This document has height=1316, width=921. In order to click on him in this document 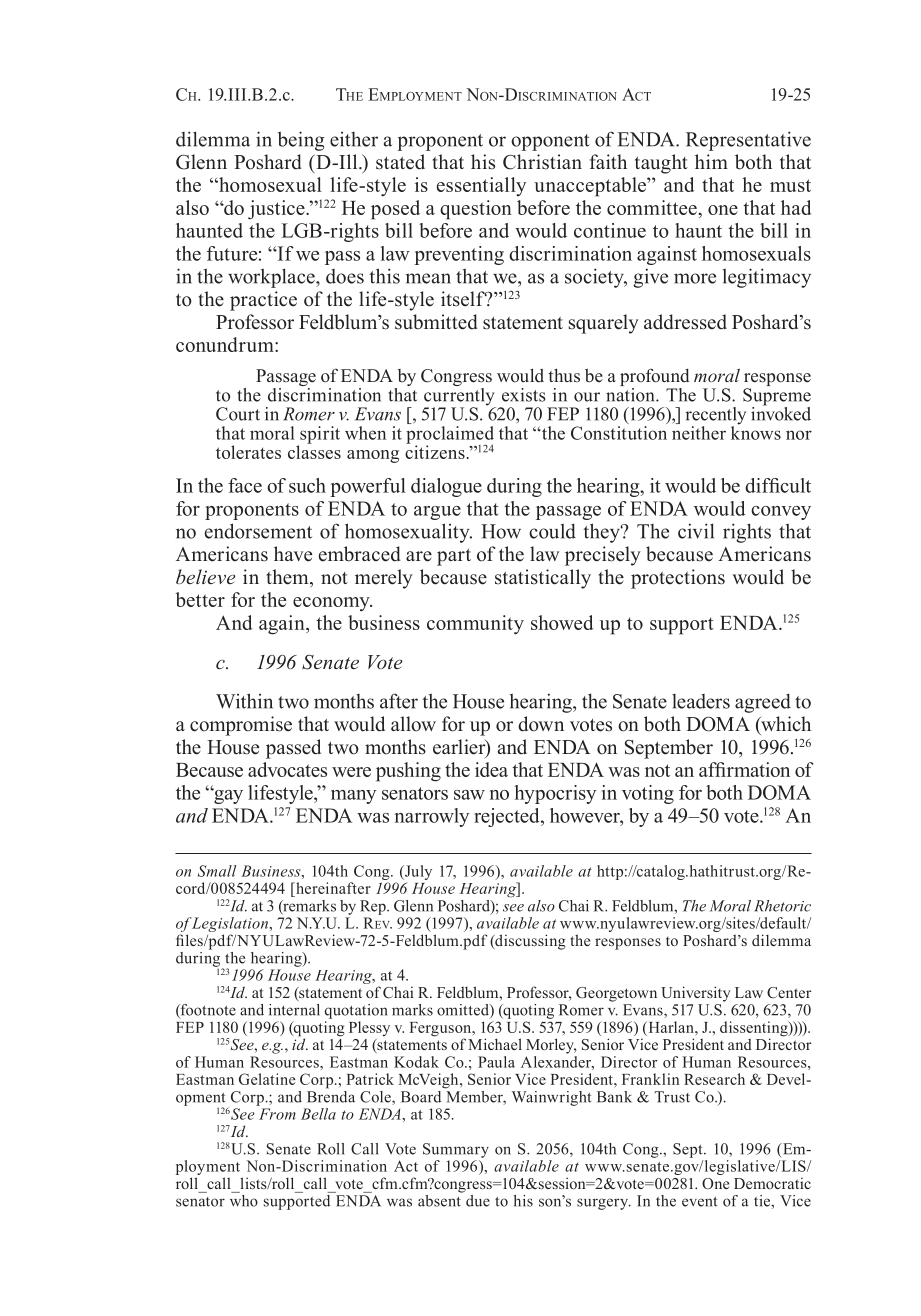, I will do `click(711, 161)`.
